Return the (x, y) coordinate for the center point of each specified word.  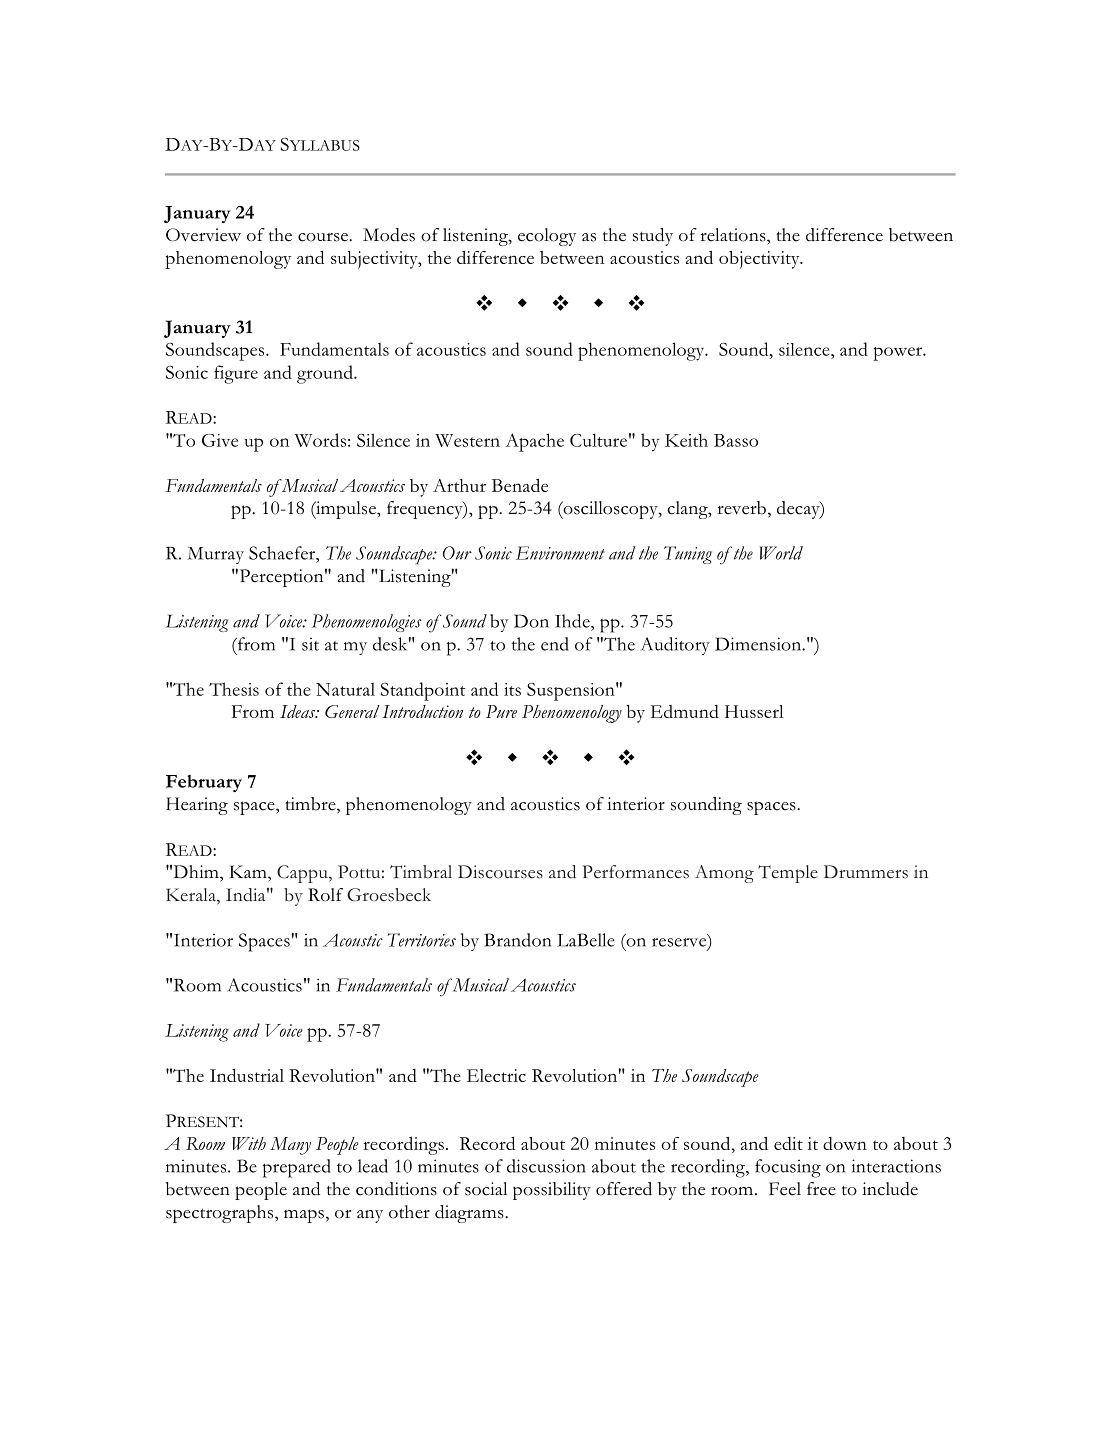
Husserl (754, 711)
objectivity (760, 260)
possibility (552, 1191)
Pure (501, 711)
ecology (547, 237)
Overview (203, 235)
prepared (297, 1168)
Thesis (234, 689)
